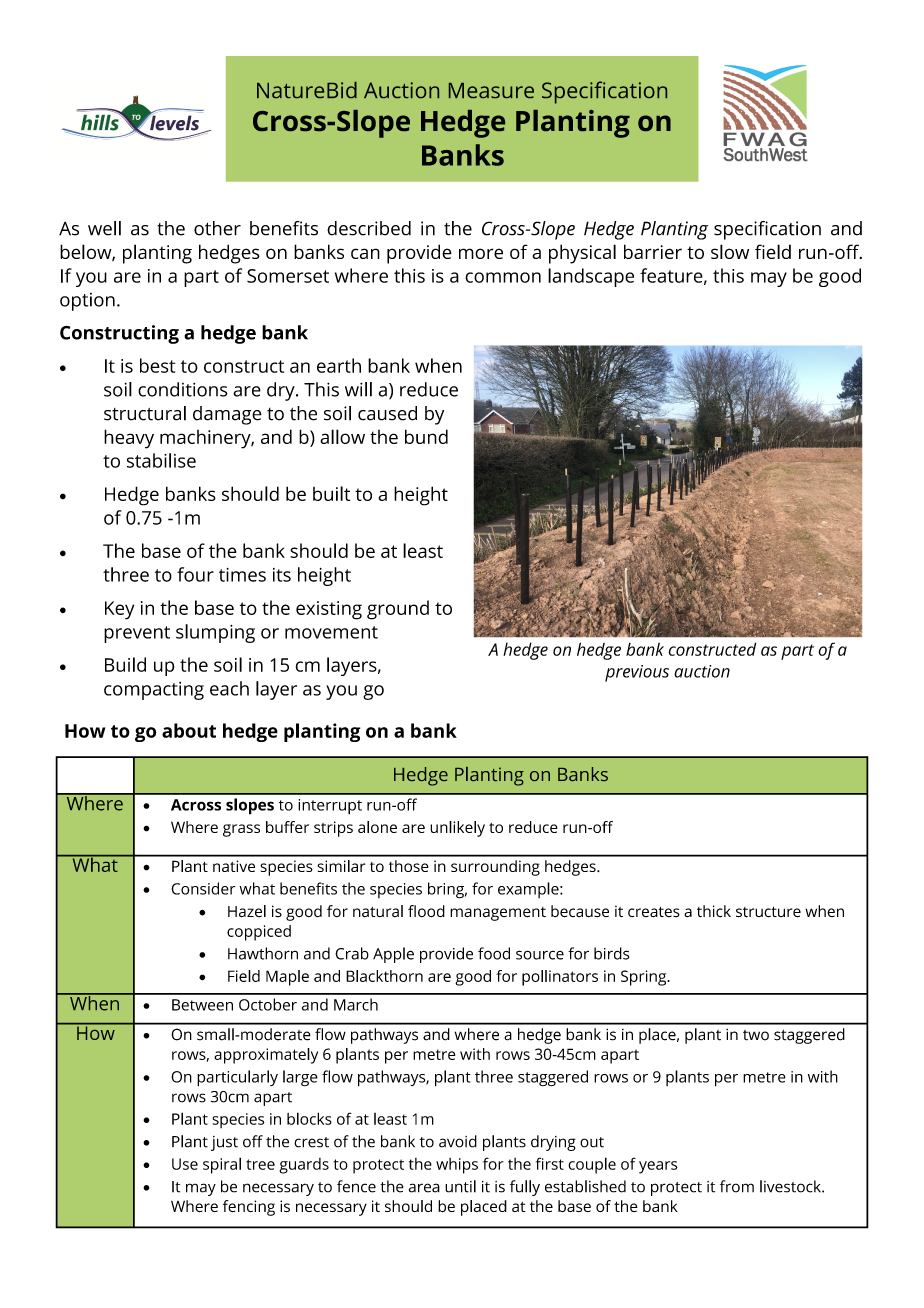 The width and height of the screenshot is (924, 1308). What do you see at coordinates (714, 911) in the screenshot?
I see `thick` at bounding box center [714, 911].
